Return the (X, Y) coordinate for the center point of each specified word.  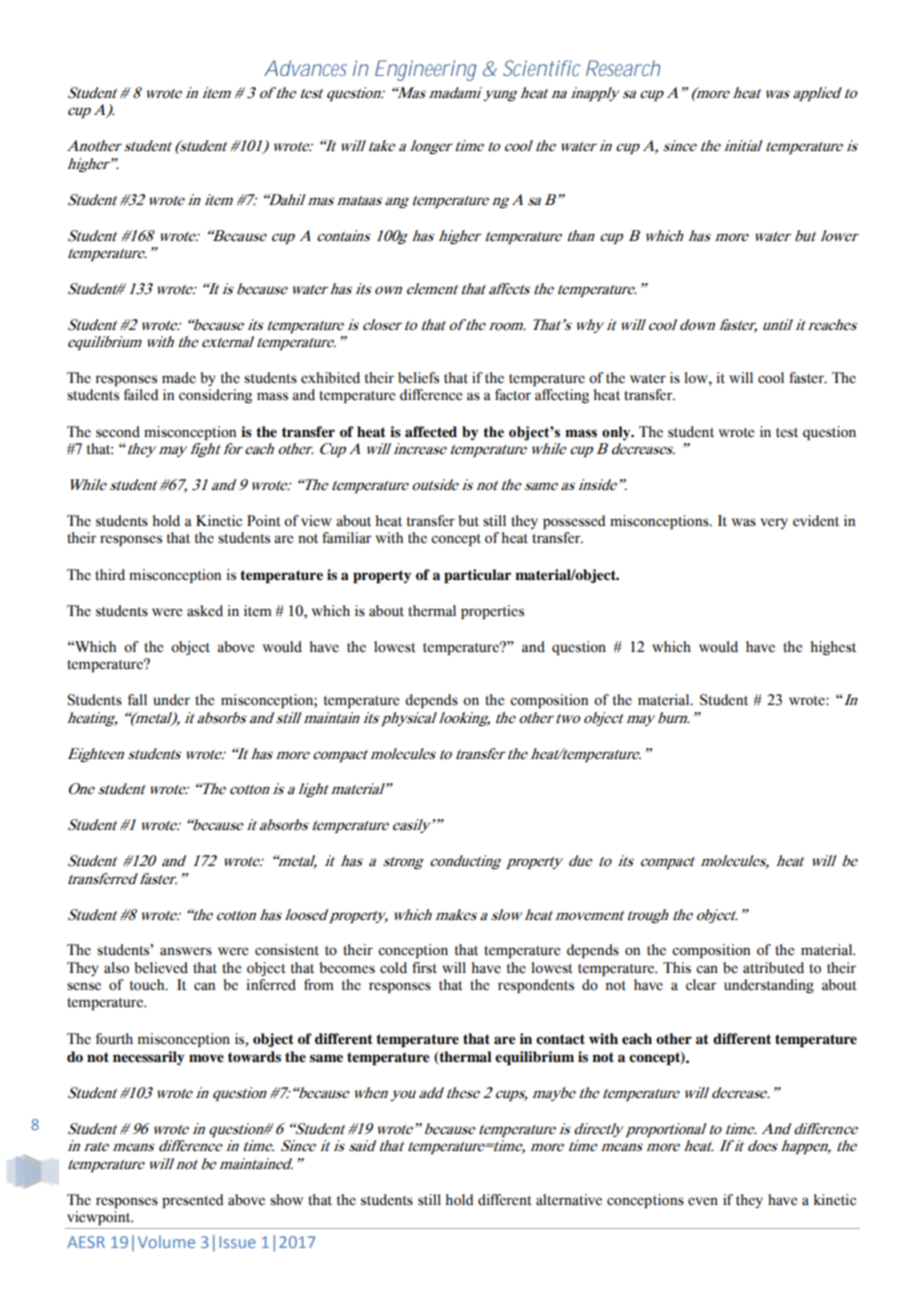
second (118, 432)
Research (623, 68)
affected (431, 432)
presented (193, 1201)
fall (137, 699)
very (774, 523)
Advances (305, 68)
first (424, 968)
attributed (773, 968)
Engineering (426, 70)
